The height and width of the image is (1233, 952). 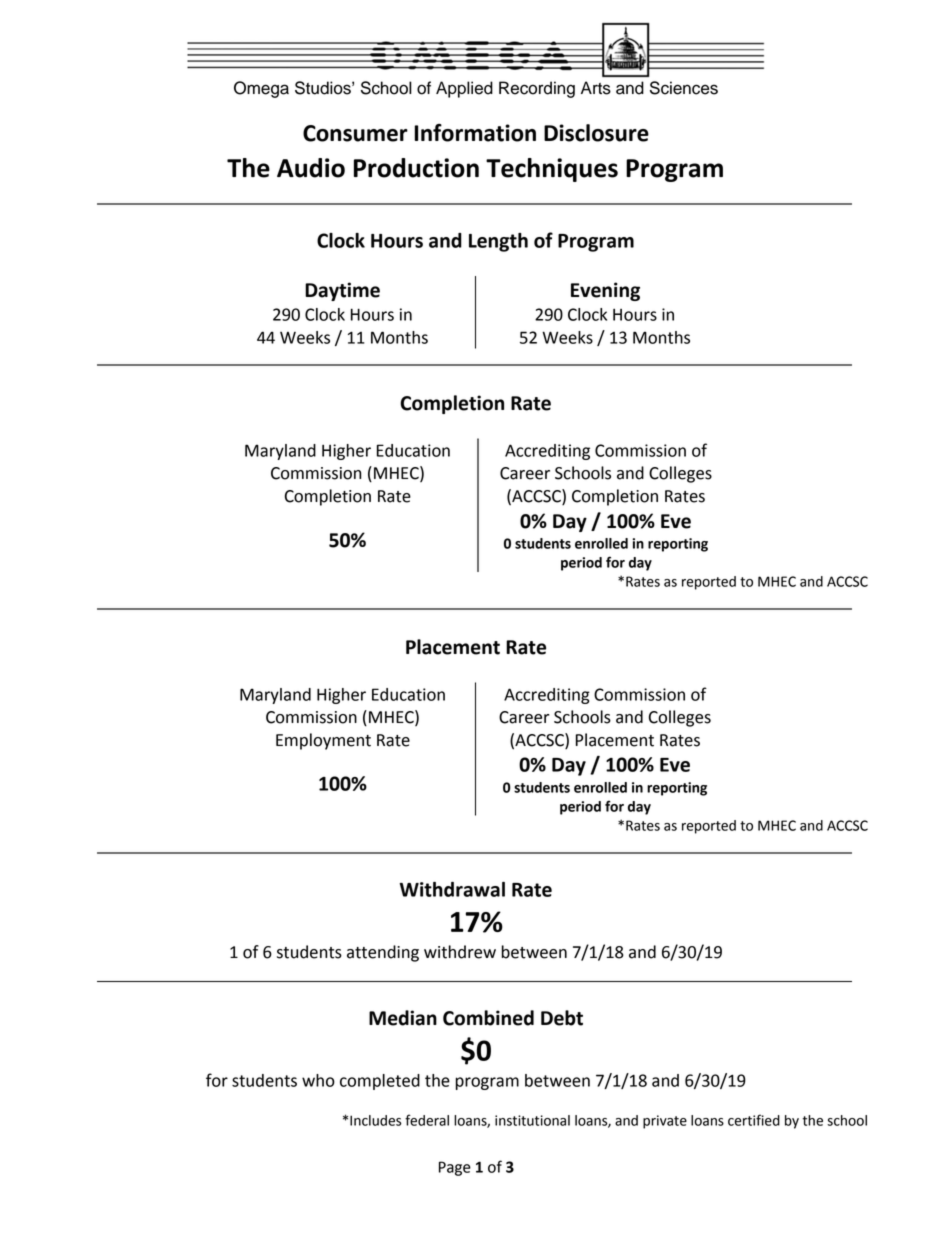 What do you see at coordinates (475, 133) in the image?
I see `Information` at bounding box center [475, 133].
